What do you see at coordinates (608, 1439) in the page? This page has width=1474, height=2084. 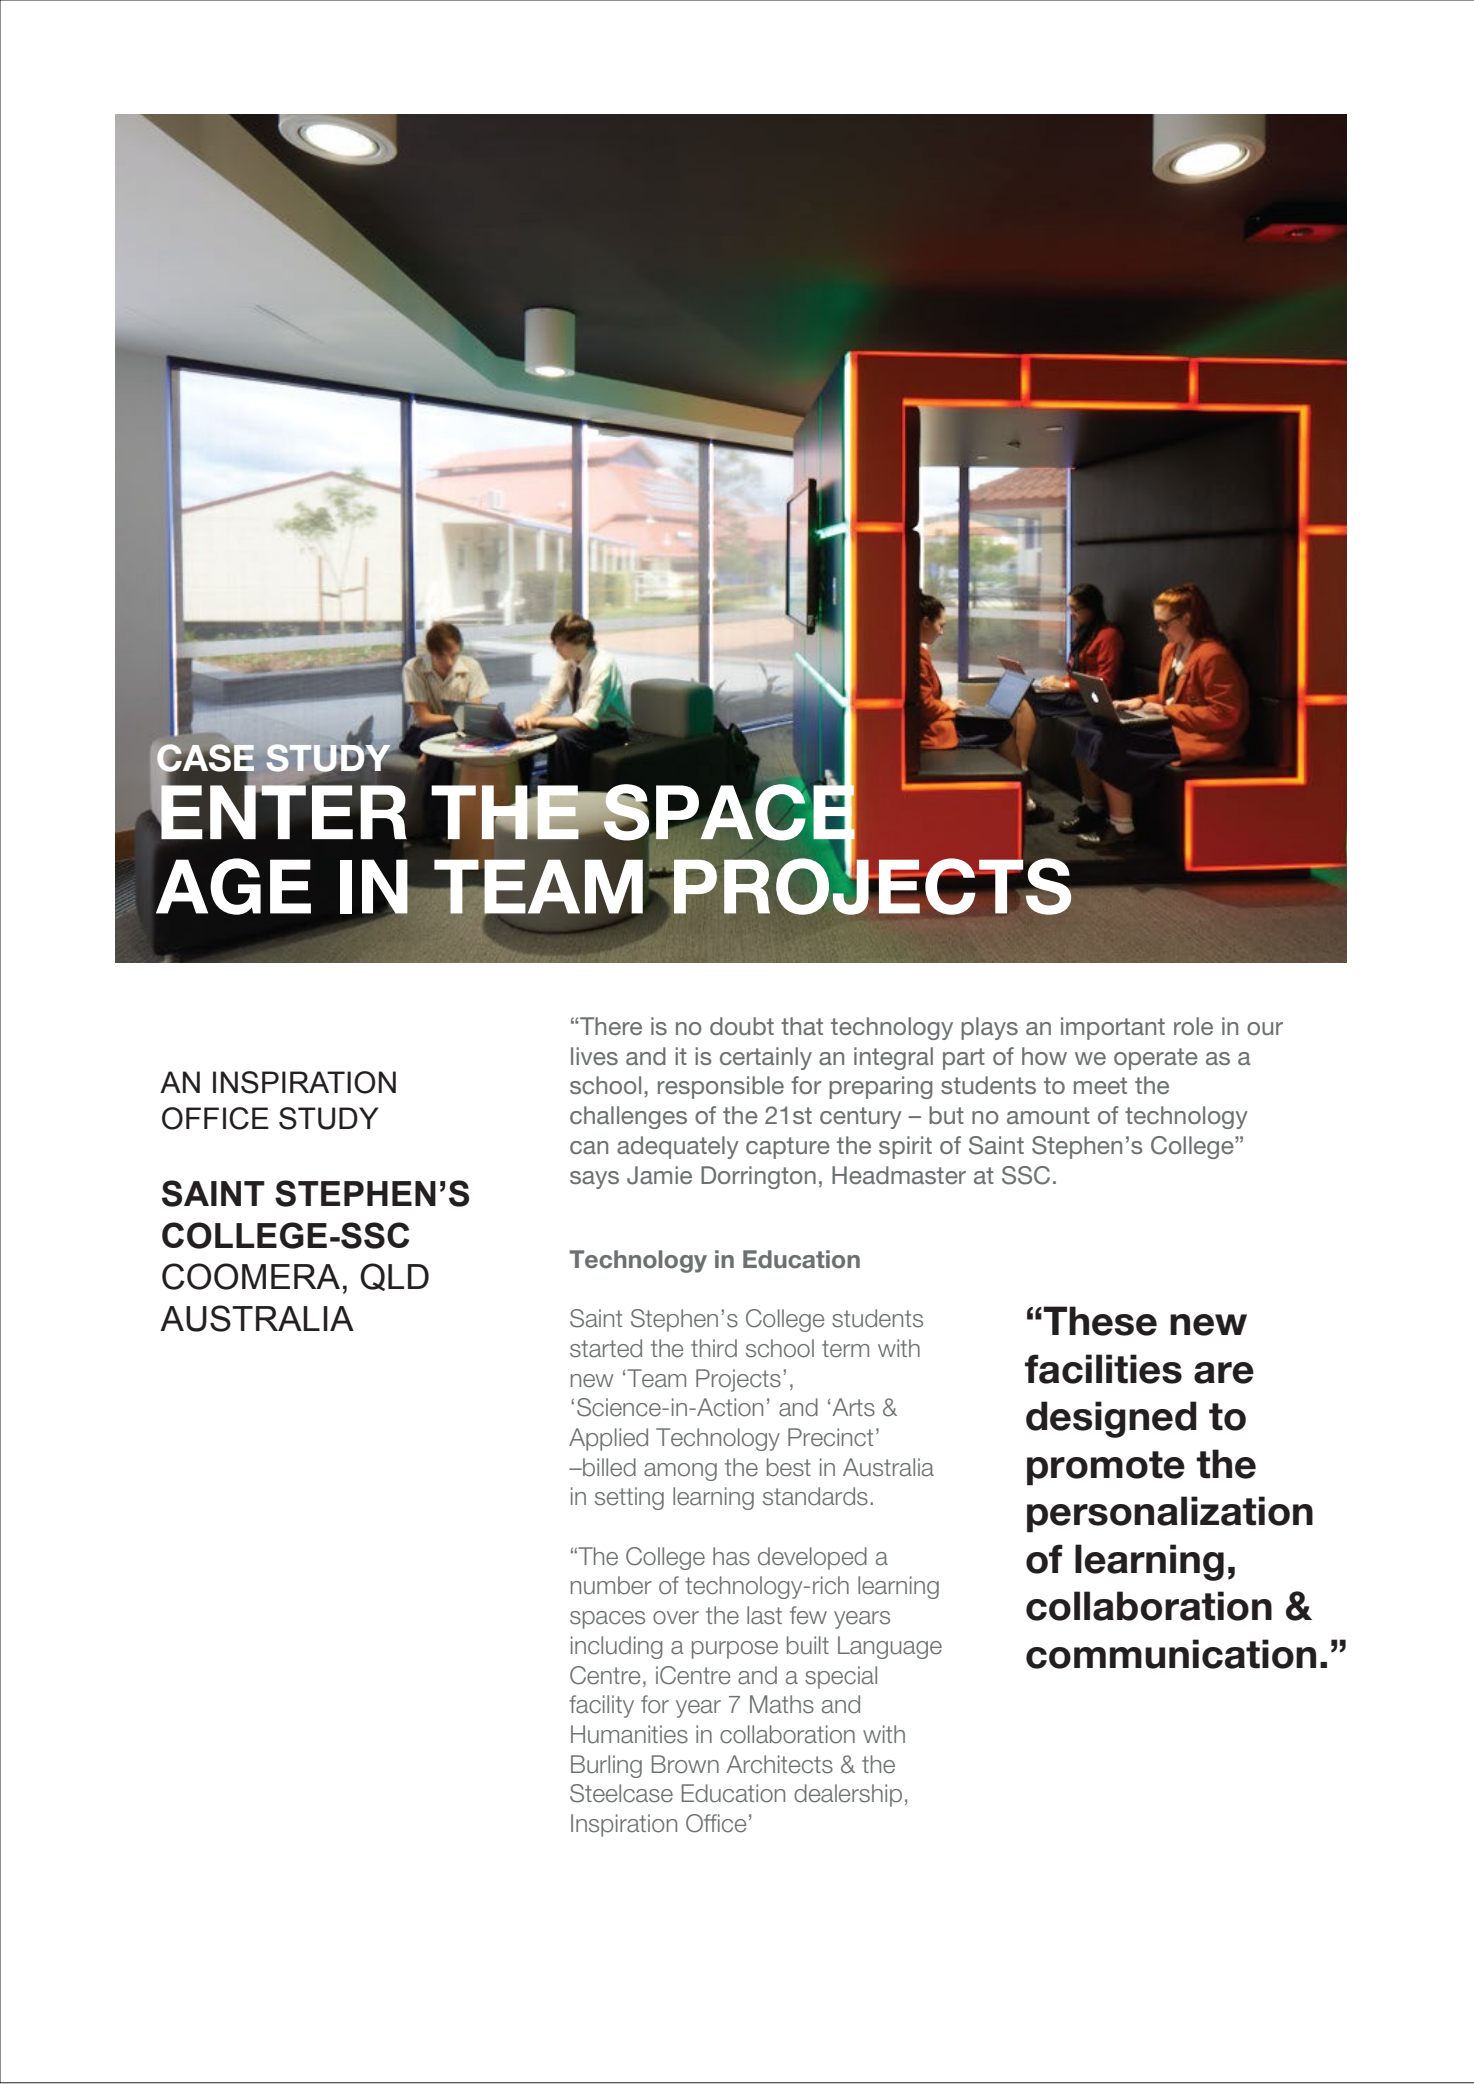 I see `Applied` at bounding box center [608, 1439].
